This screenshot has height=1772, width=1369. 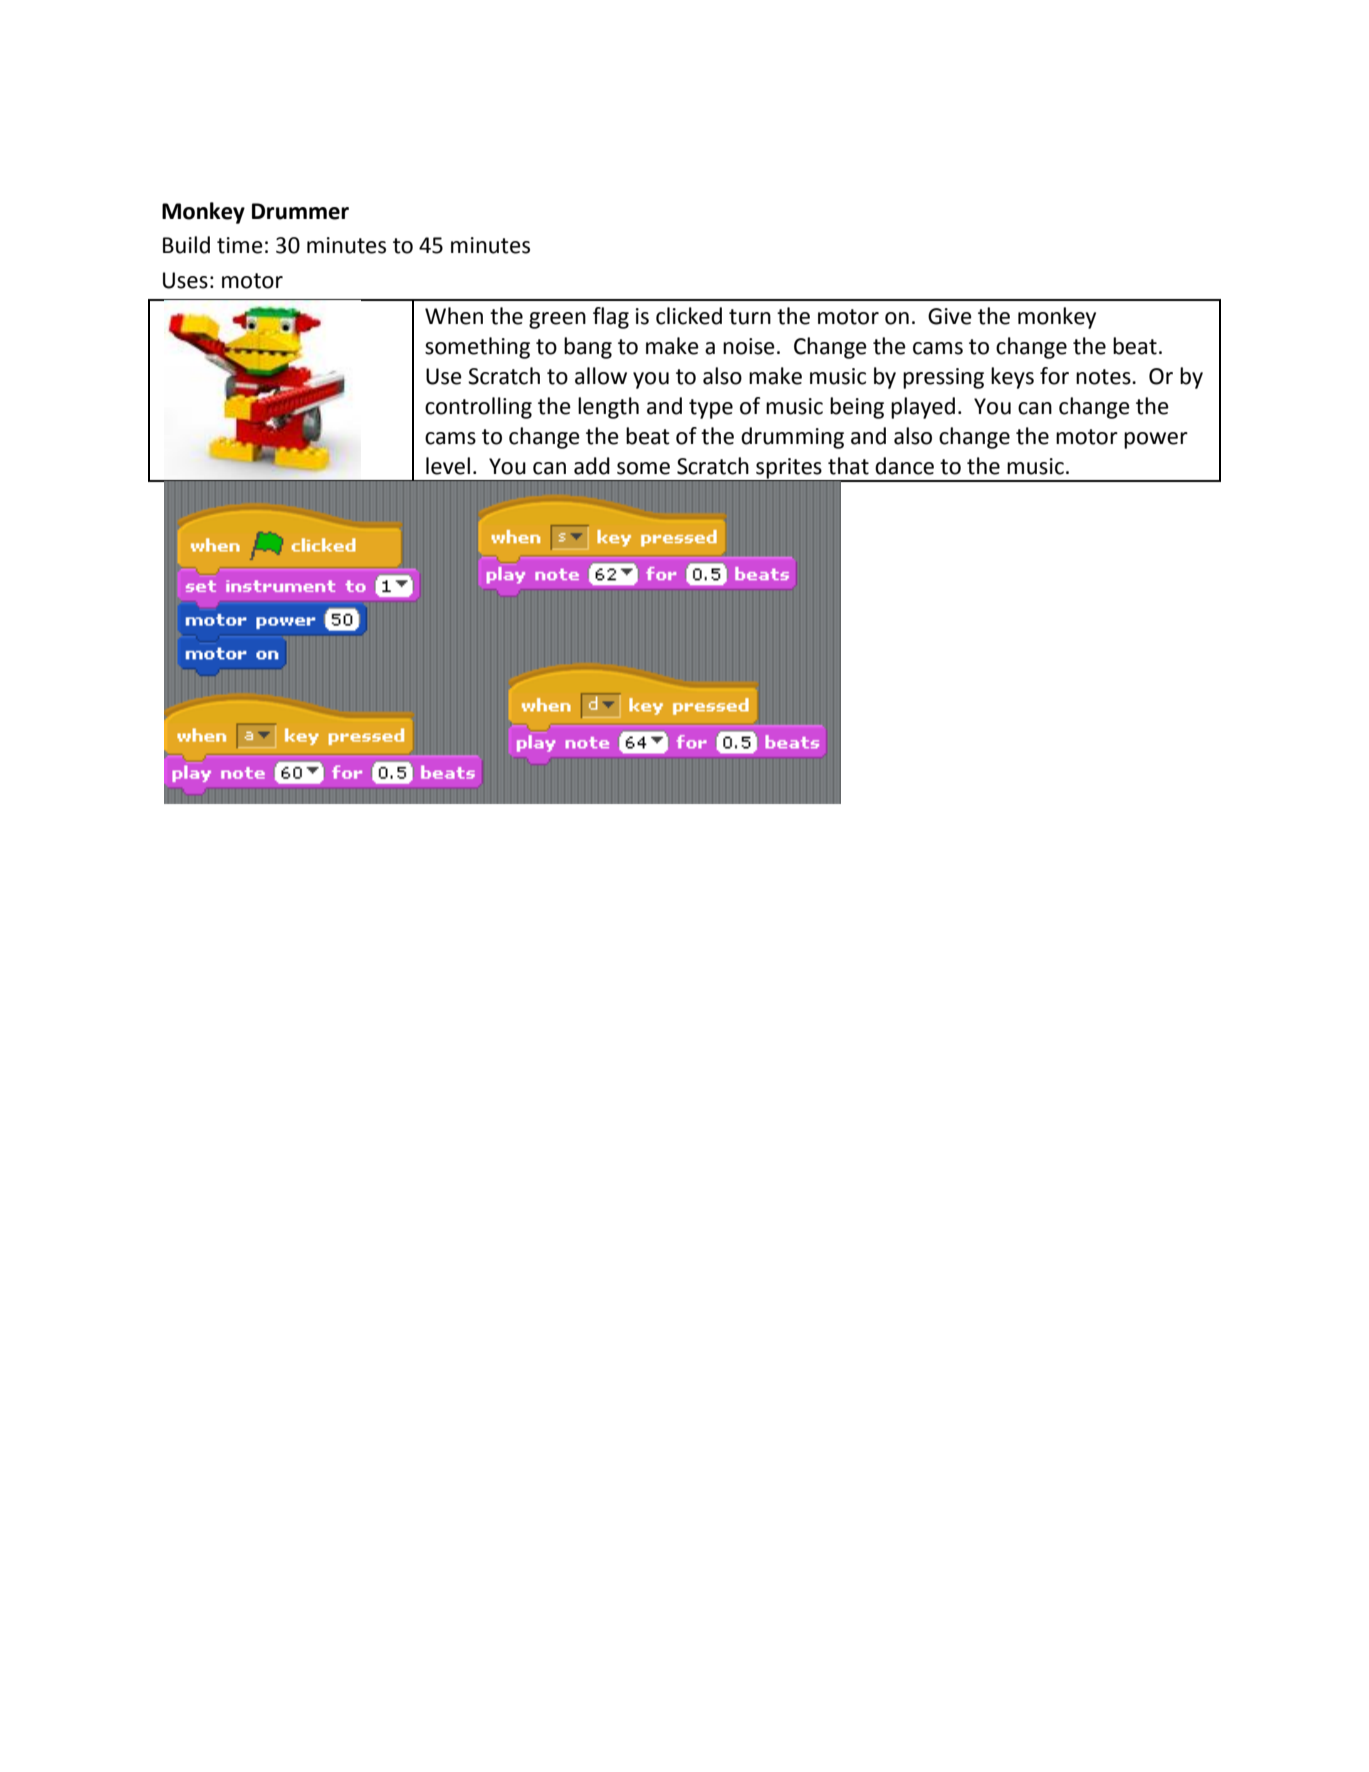 I want to click on turn, so click(x=750, y=317).
